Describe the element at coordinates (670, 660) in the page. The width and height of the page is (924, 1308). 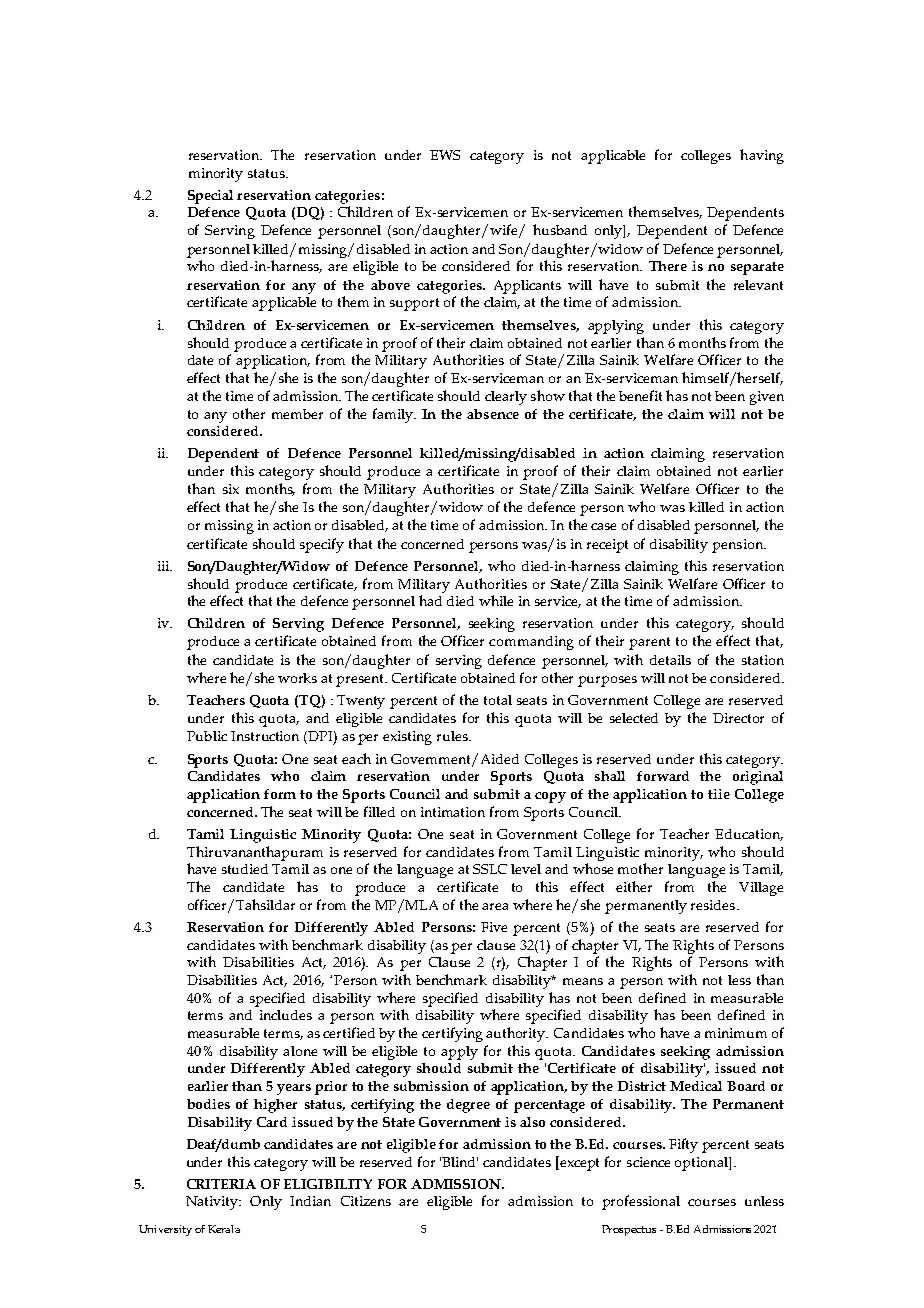
I see `details` at that location.
